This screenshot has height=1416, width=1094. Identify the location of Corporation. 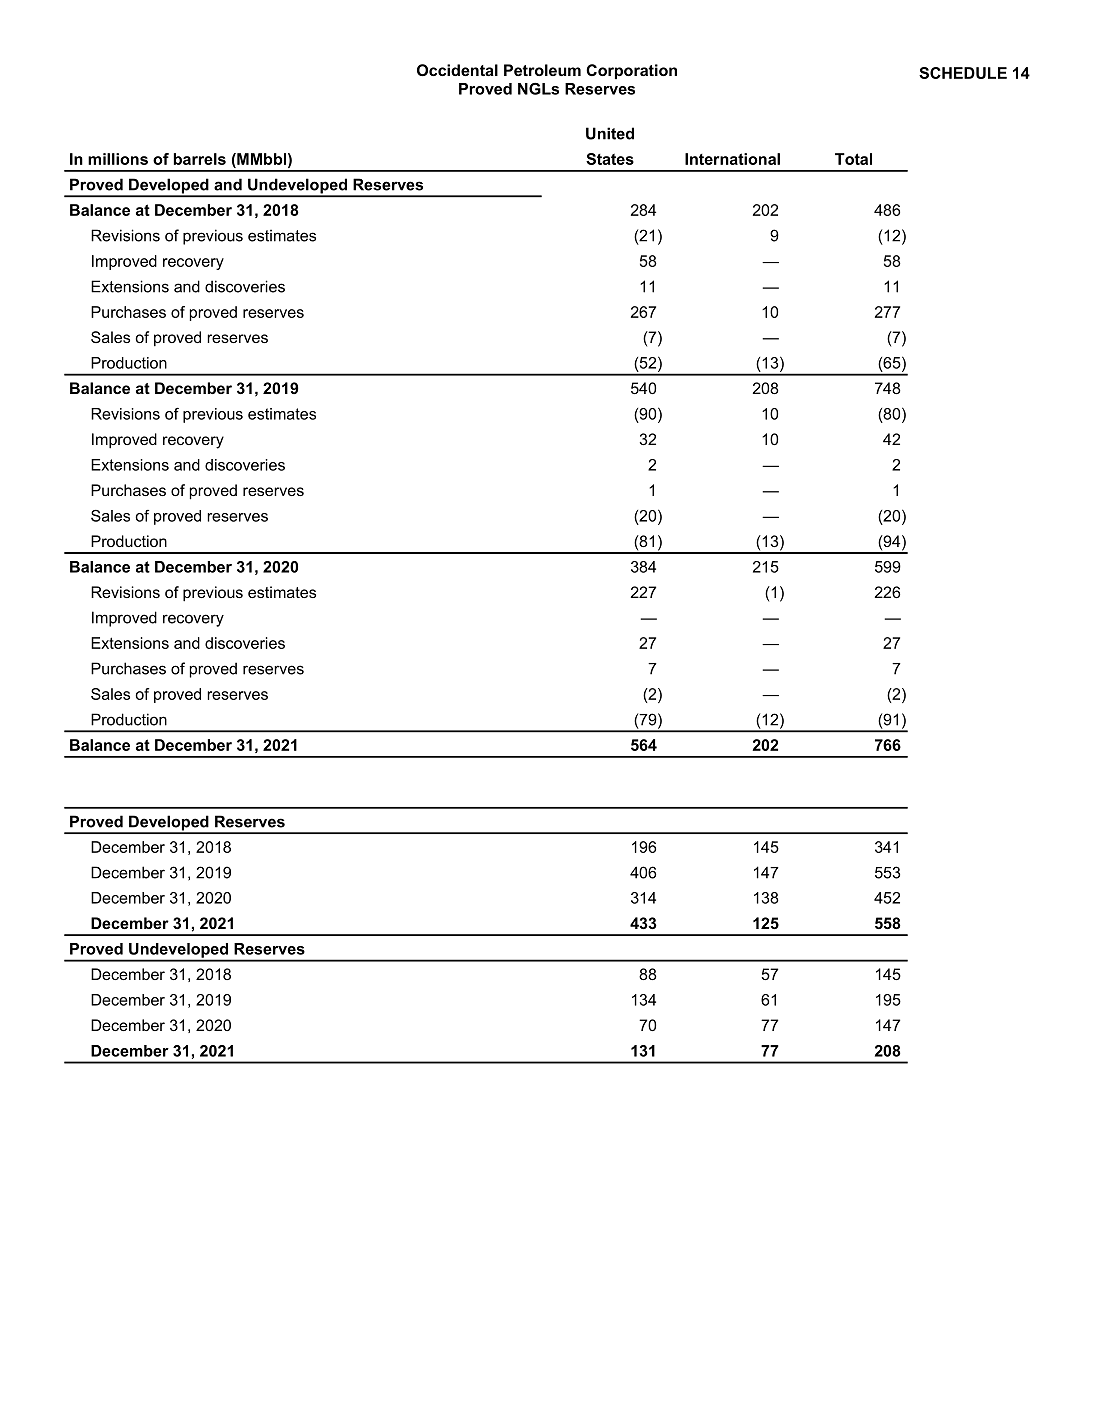
(631, 71).
